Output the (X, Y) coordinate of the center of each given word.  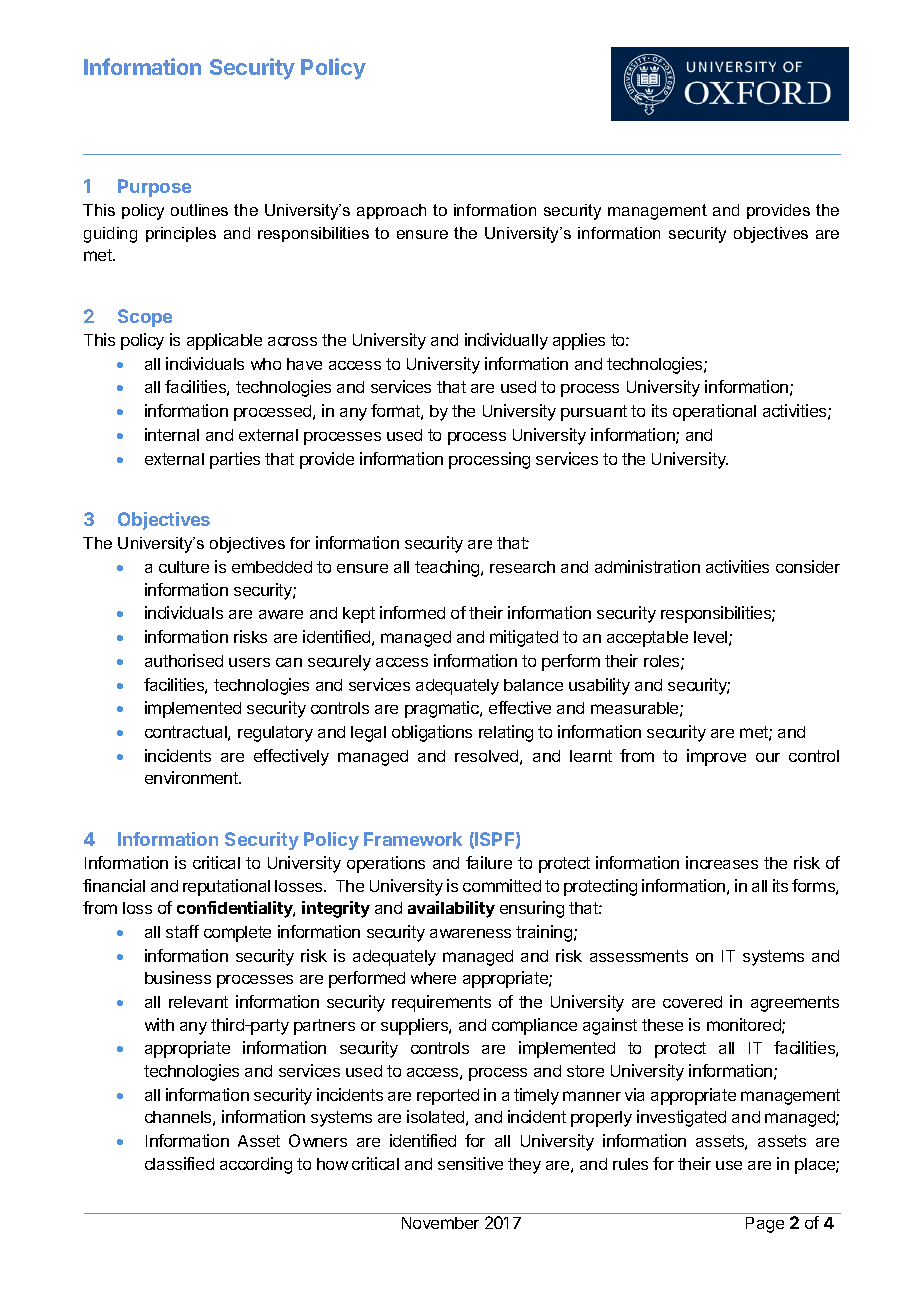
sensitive (470, 1163)
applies (579, 341)
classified (179, 1163)
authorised (184, 660)
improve (716, 757)
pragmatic (443, 709)
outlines (199, 210)
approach (391, 211)
